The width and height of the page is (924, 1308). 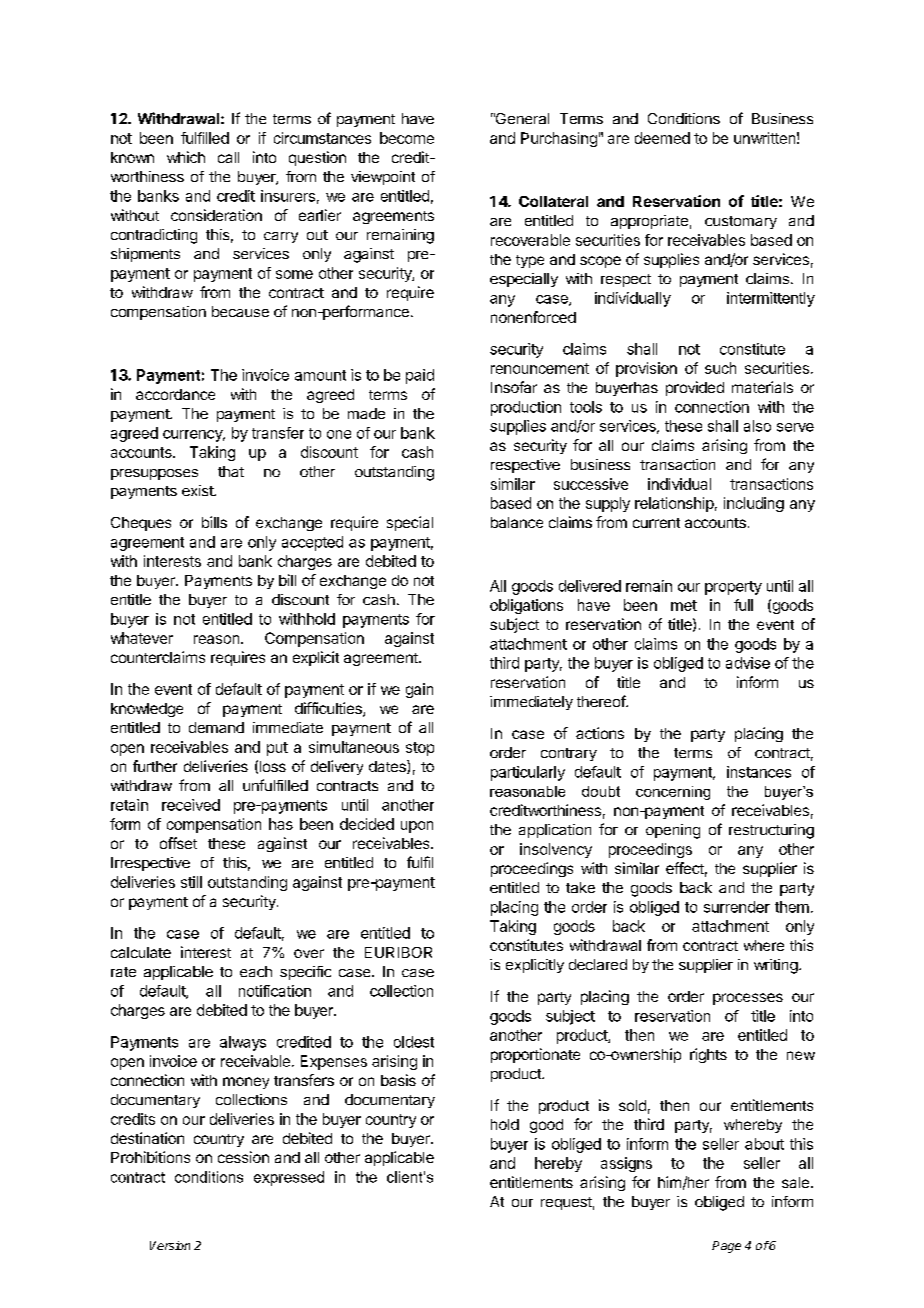 I want to click on Insofar, so click(x=514, y=387).
